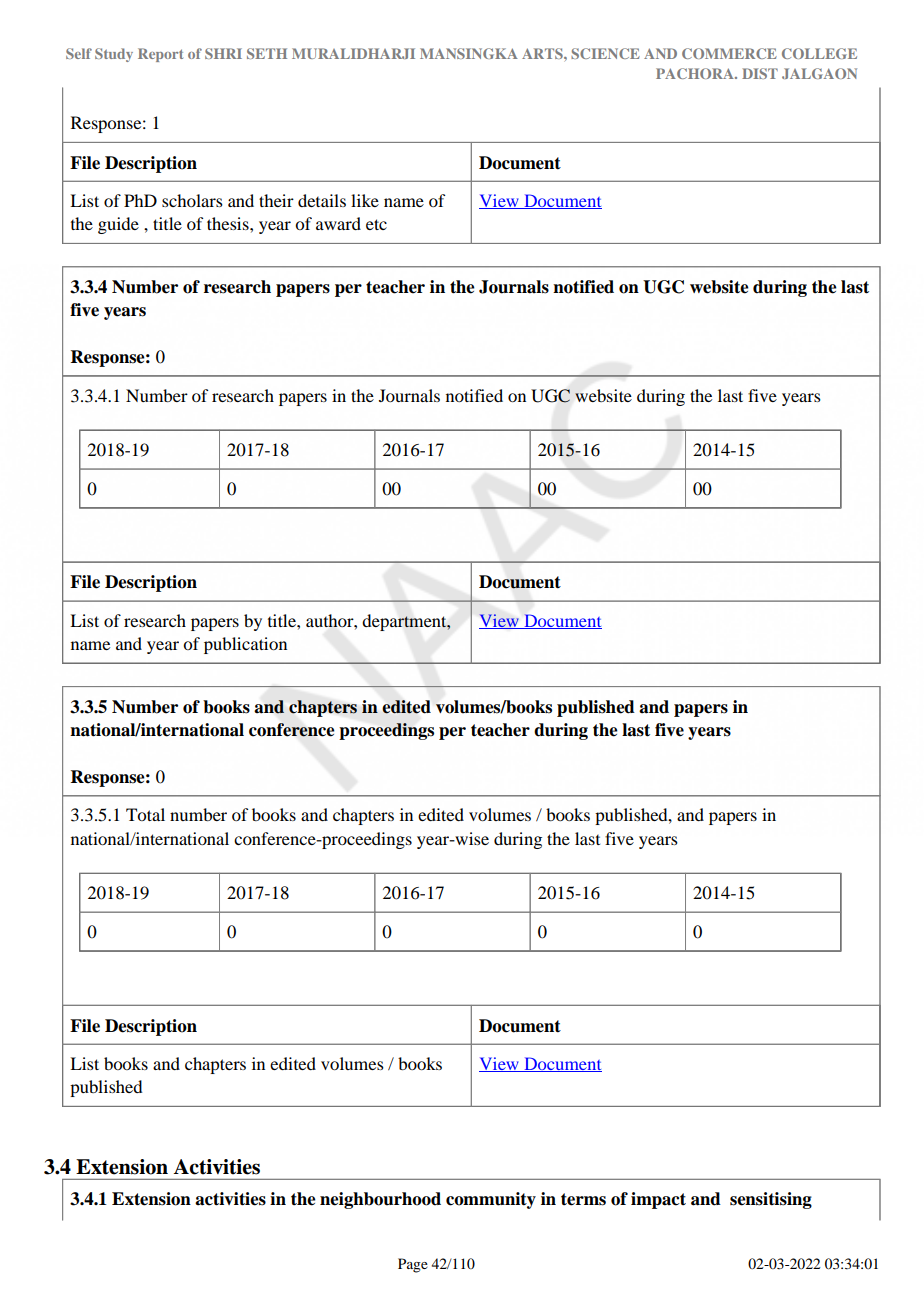 Image resolution: width=924 pixels, height=1308 pixels. Describe the element at coordinates (543, 53) in the screenshot. I see `ARTS` at that location.
